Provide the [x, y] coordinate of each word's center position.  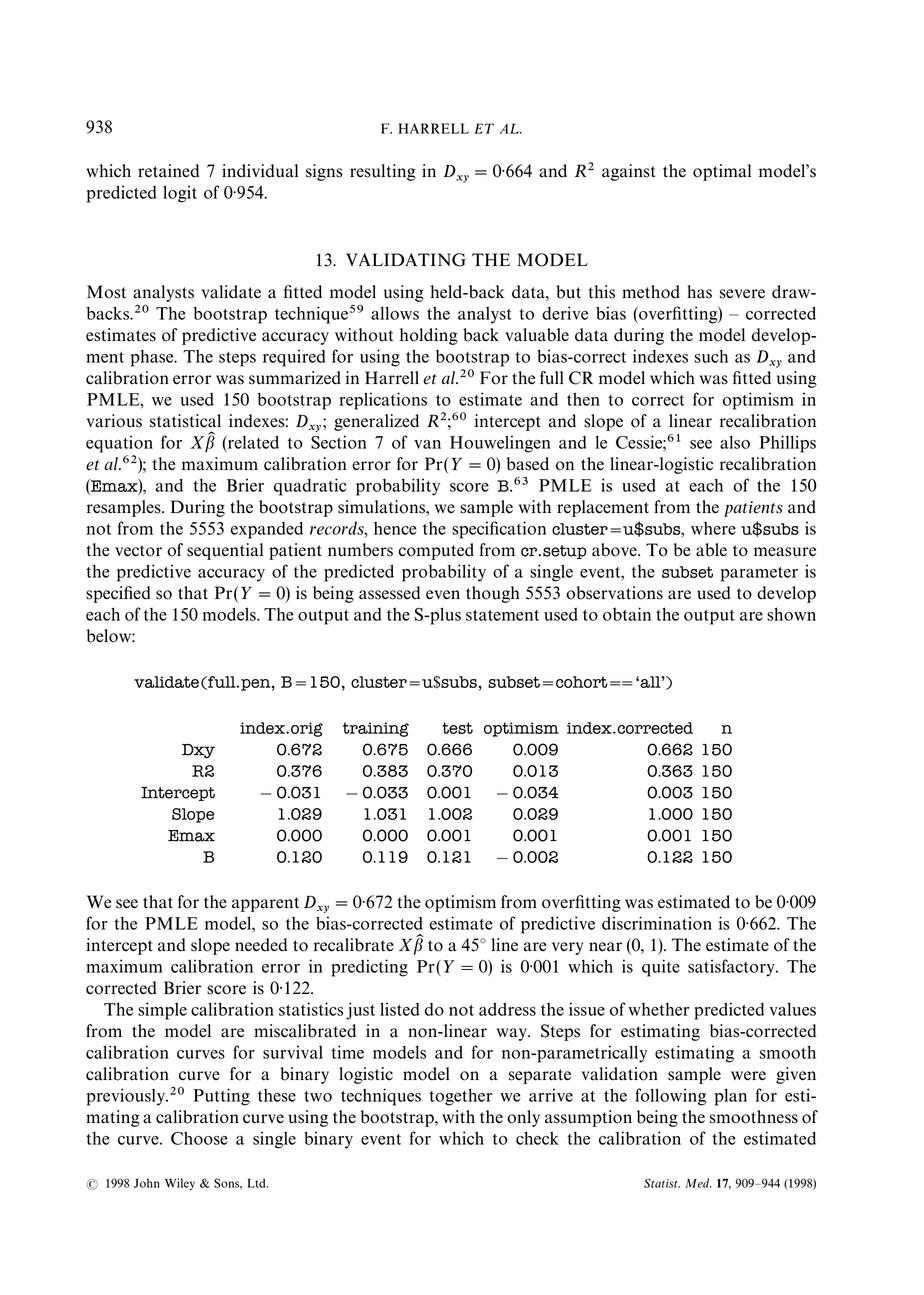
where [713, 528]
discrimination [657, 923]
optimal [722, 172]
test [457, 728]
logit [180, 194]
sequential [225, 551]
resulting [383, 172]
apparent [265, 904]
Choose [199, 1138]
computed [436, 551]
